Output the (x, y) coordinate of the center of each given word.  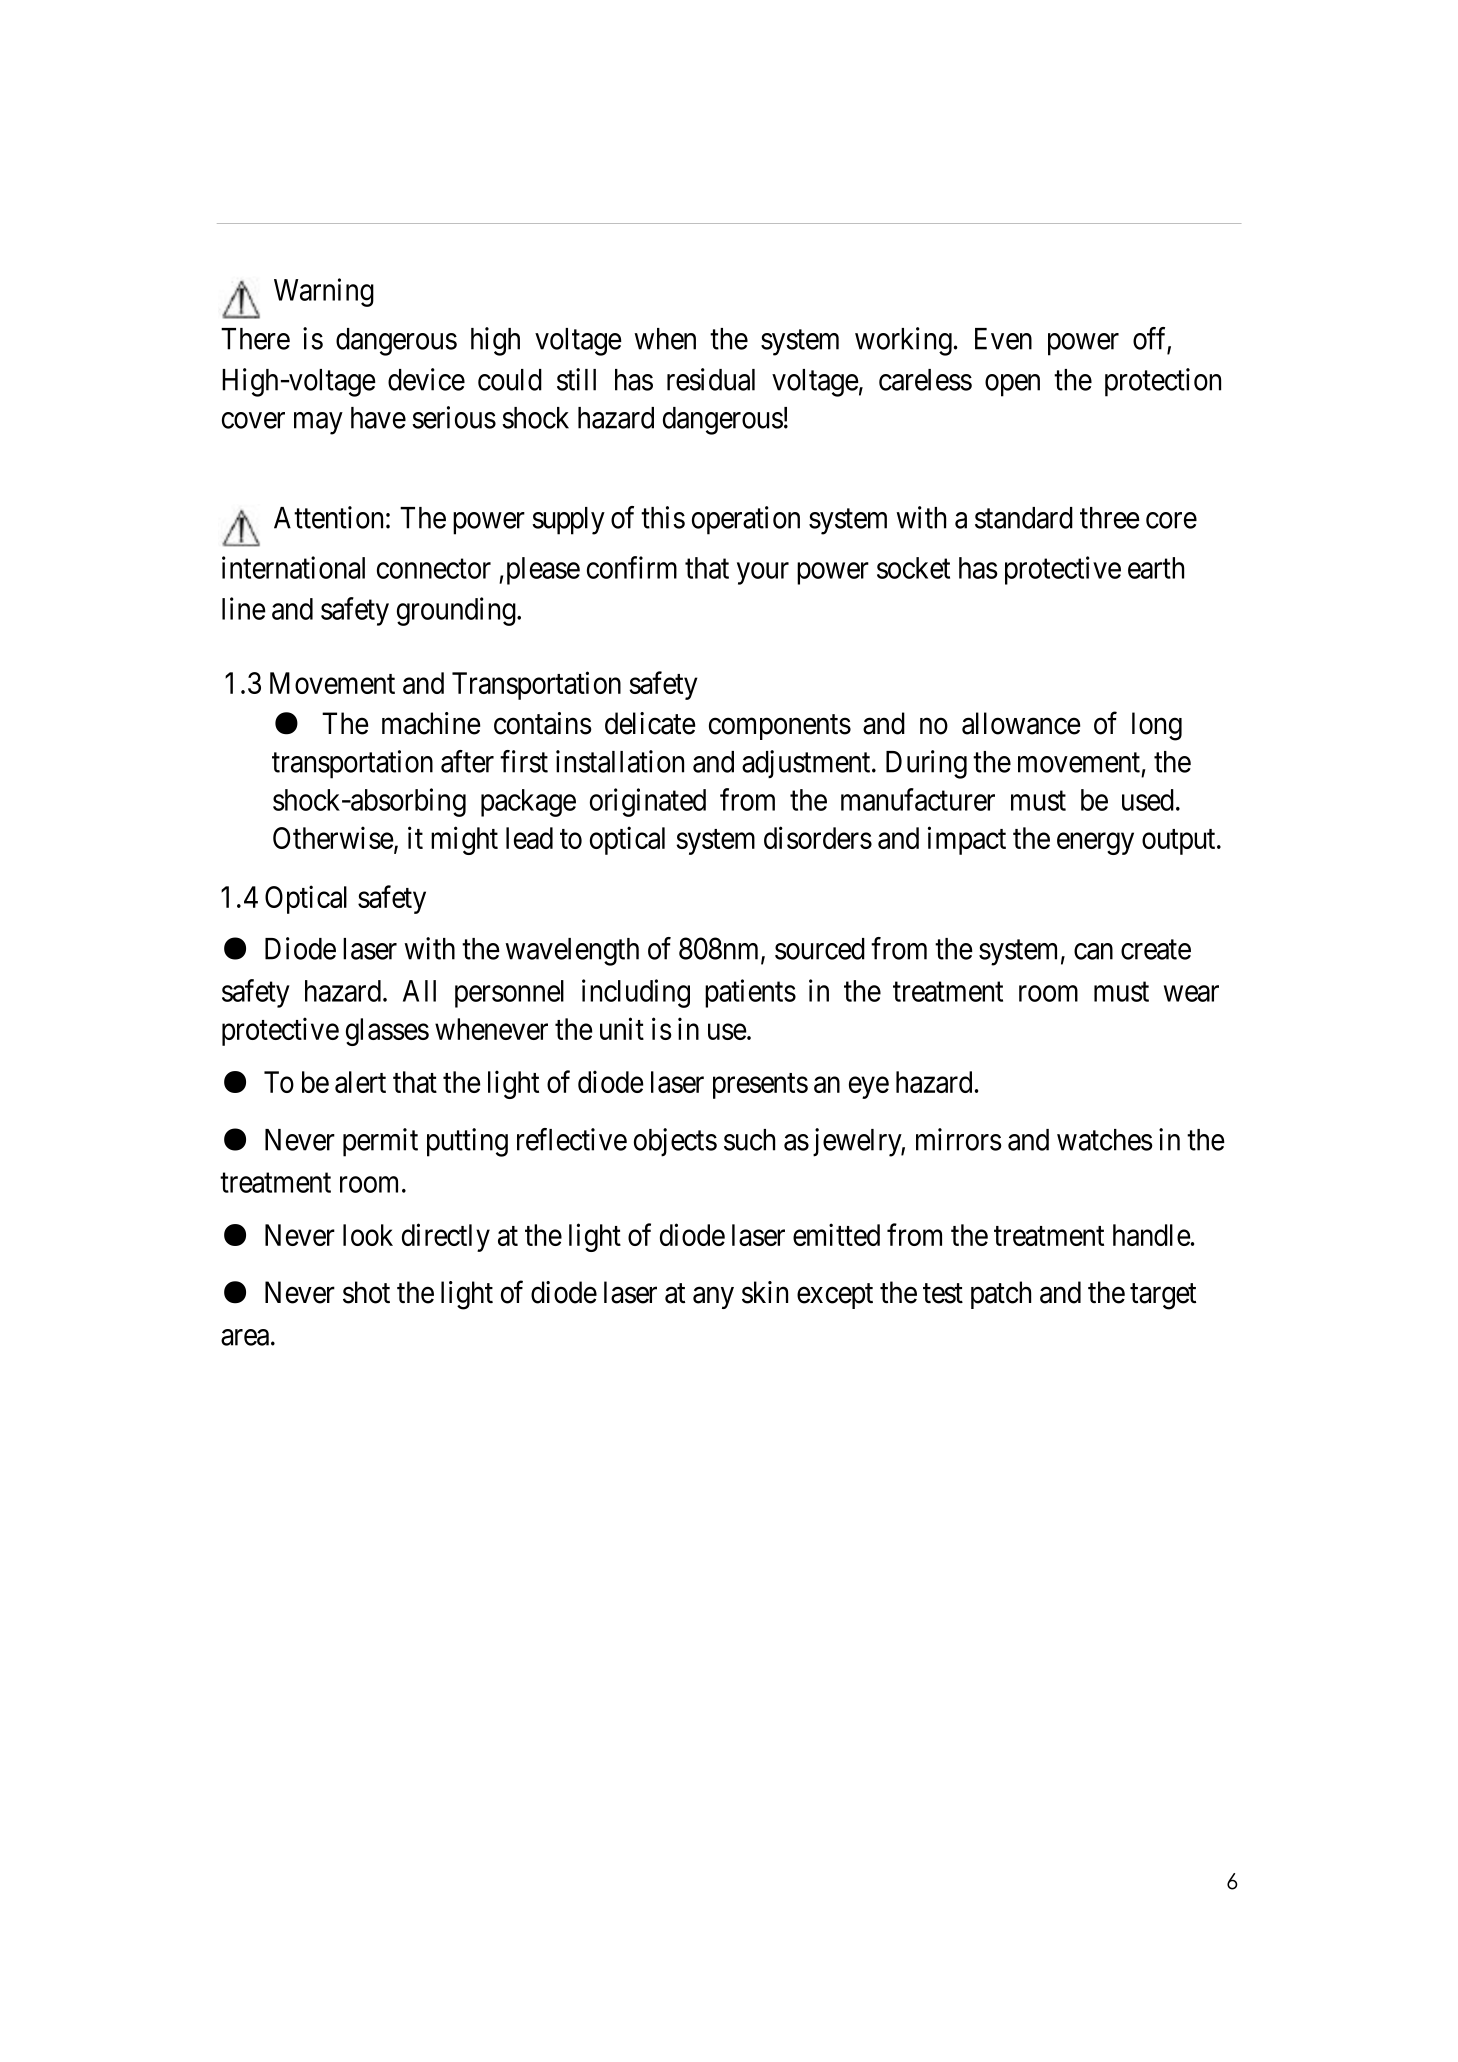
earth (1156, 568)
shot (366, 1292)
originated (648, 802)
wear (1191, 994)
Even (1003, 339)
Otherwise (333, 837)
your (763, 574)
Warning (324, 292)
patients (750, 993)
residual (711, 379)
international (293, 567)
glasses (387, 1032)
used (1148, 800)
